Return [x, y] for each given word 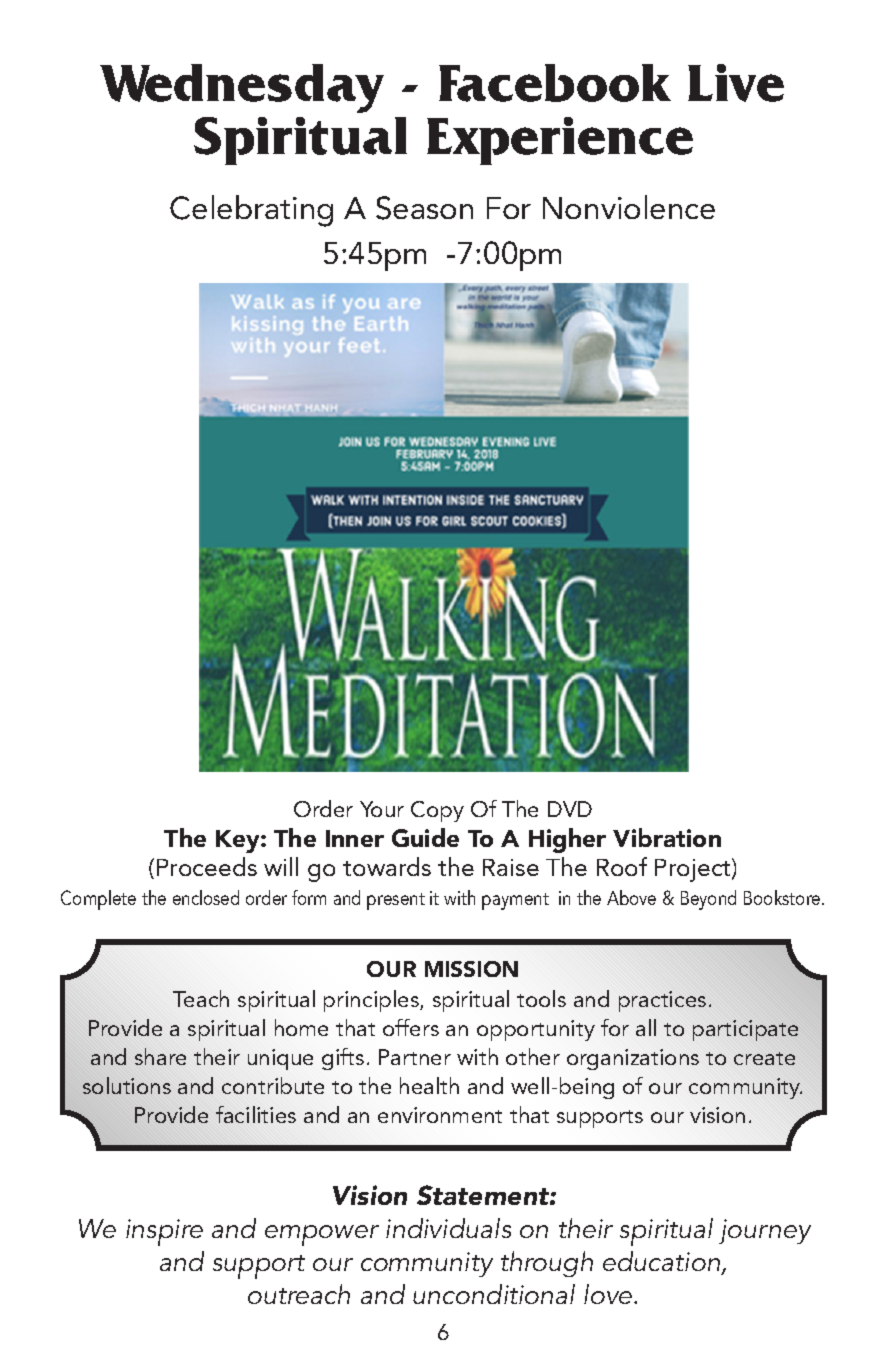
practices [662, 1001]
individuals [448, 1228]
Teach [201, 998]
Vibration [667, 837]
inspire [164, 1232]
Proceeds [207, 866]
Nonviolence [629, 207]
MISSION [471, 969]
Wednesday [242, 88]
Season [424, 208]
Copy [437, 811]
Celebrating [251, 211]
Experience [560, 141]
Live [736, 83]
